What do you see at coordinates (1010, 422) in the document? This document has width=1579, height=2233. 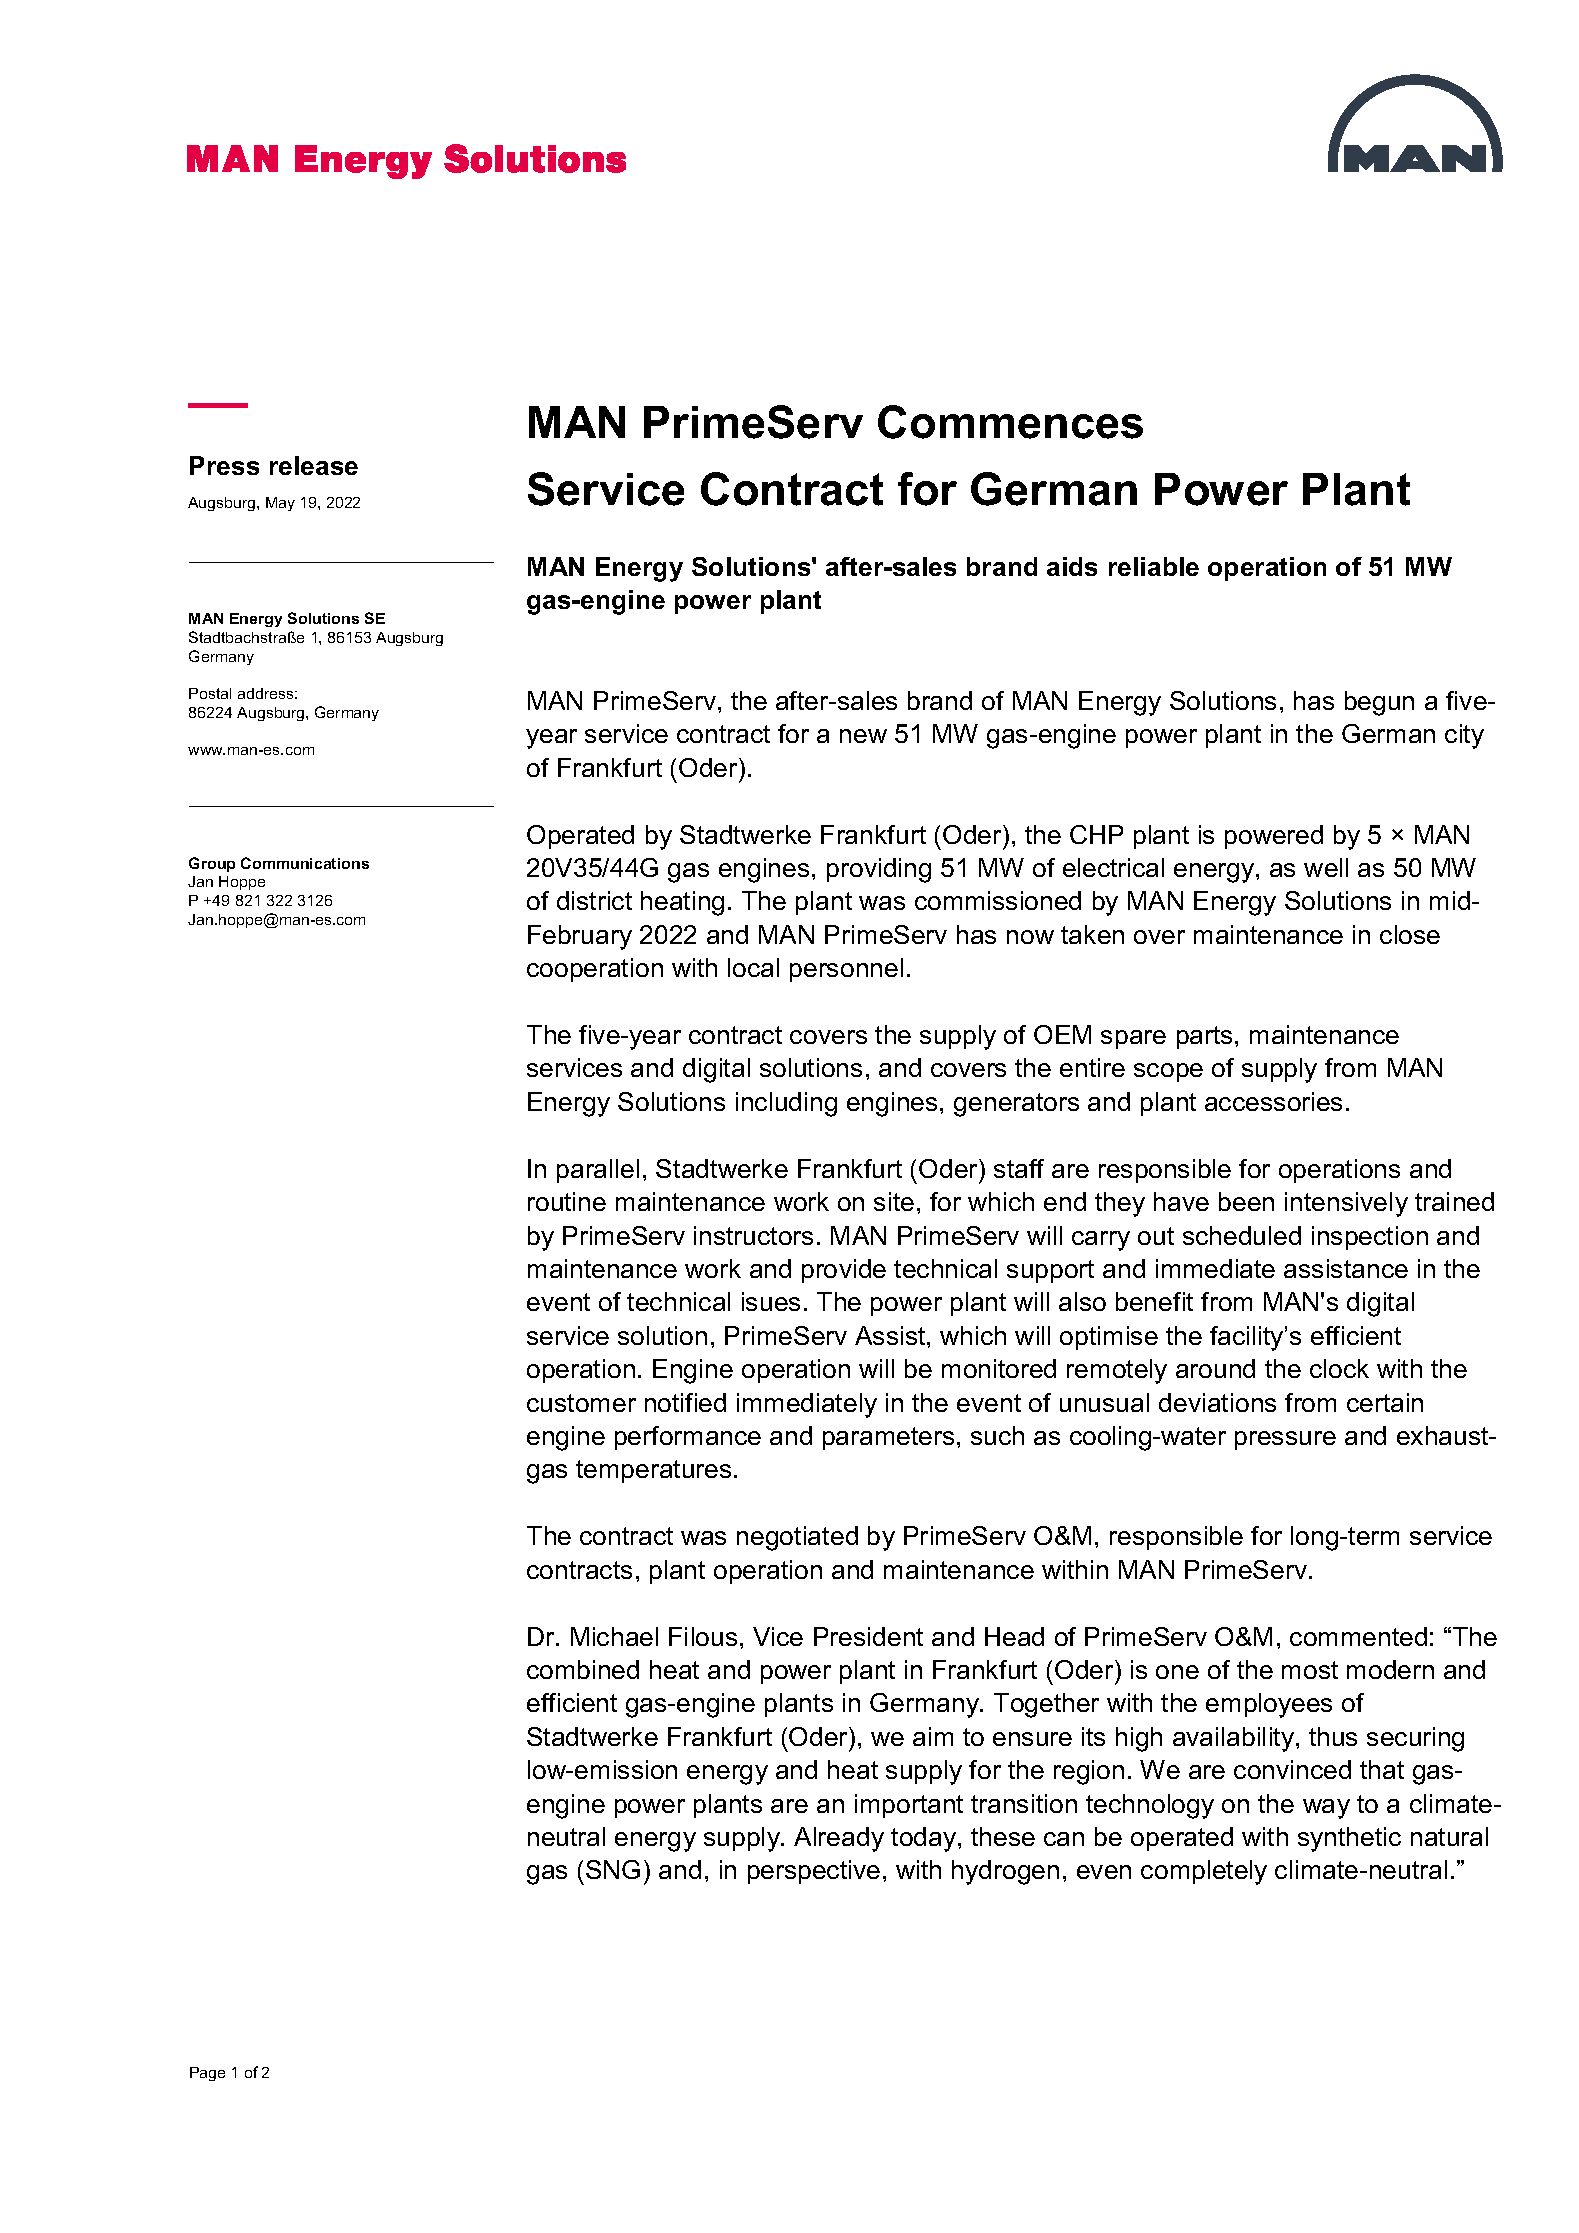 I see `Commences` at bounding box center [1010, 422].
